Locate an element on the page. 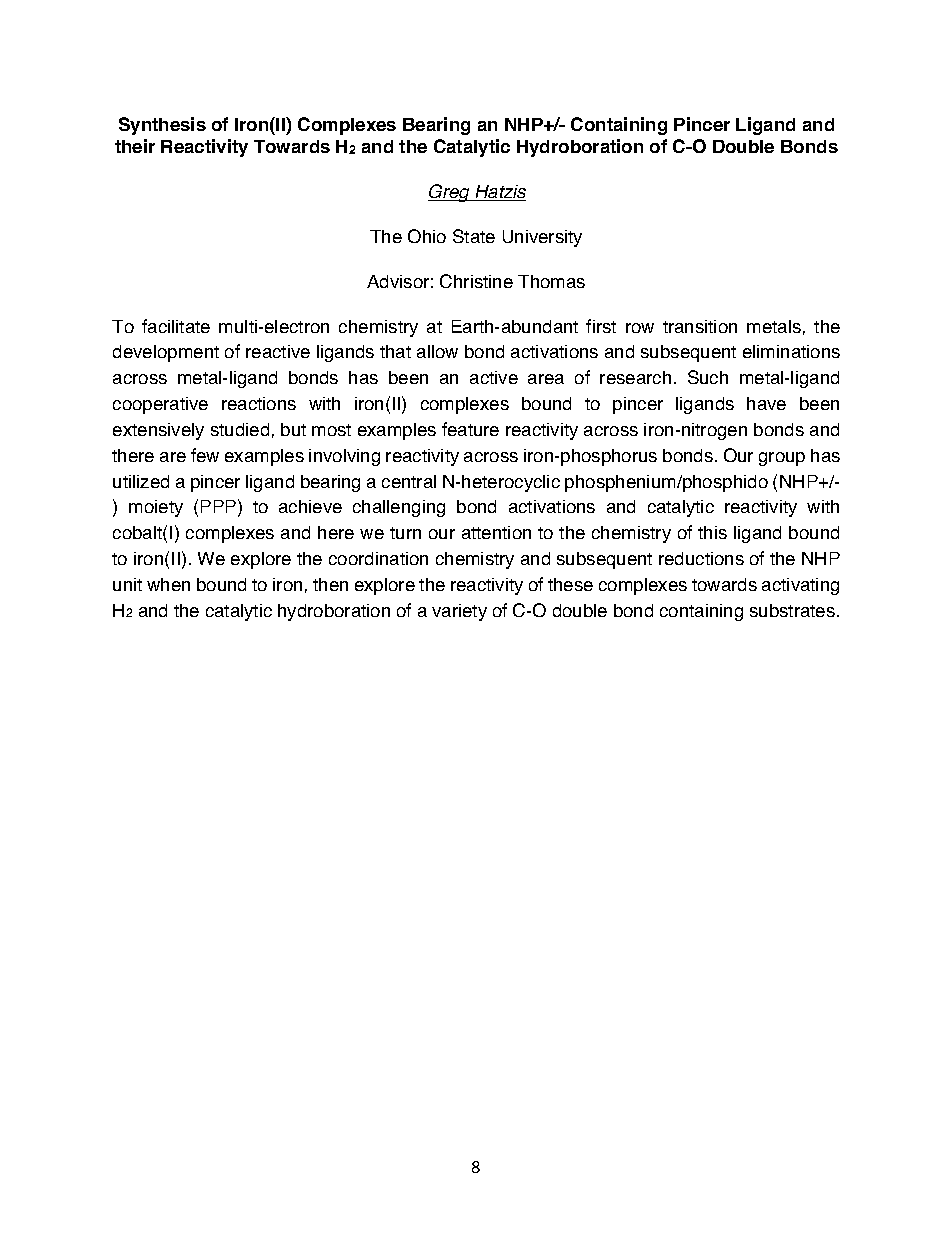 The width and height of the image is (952, 1233). Synthesis is located at coordinates (162, 126).
